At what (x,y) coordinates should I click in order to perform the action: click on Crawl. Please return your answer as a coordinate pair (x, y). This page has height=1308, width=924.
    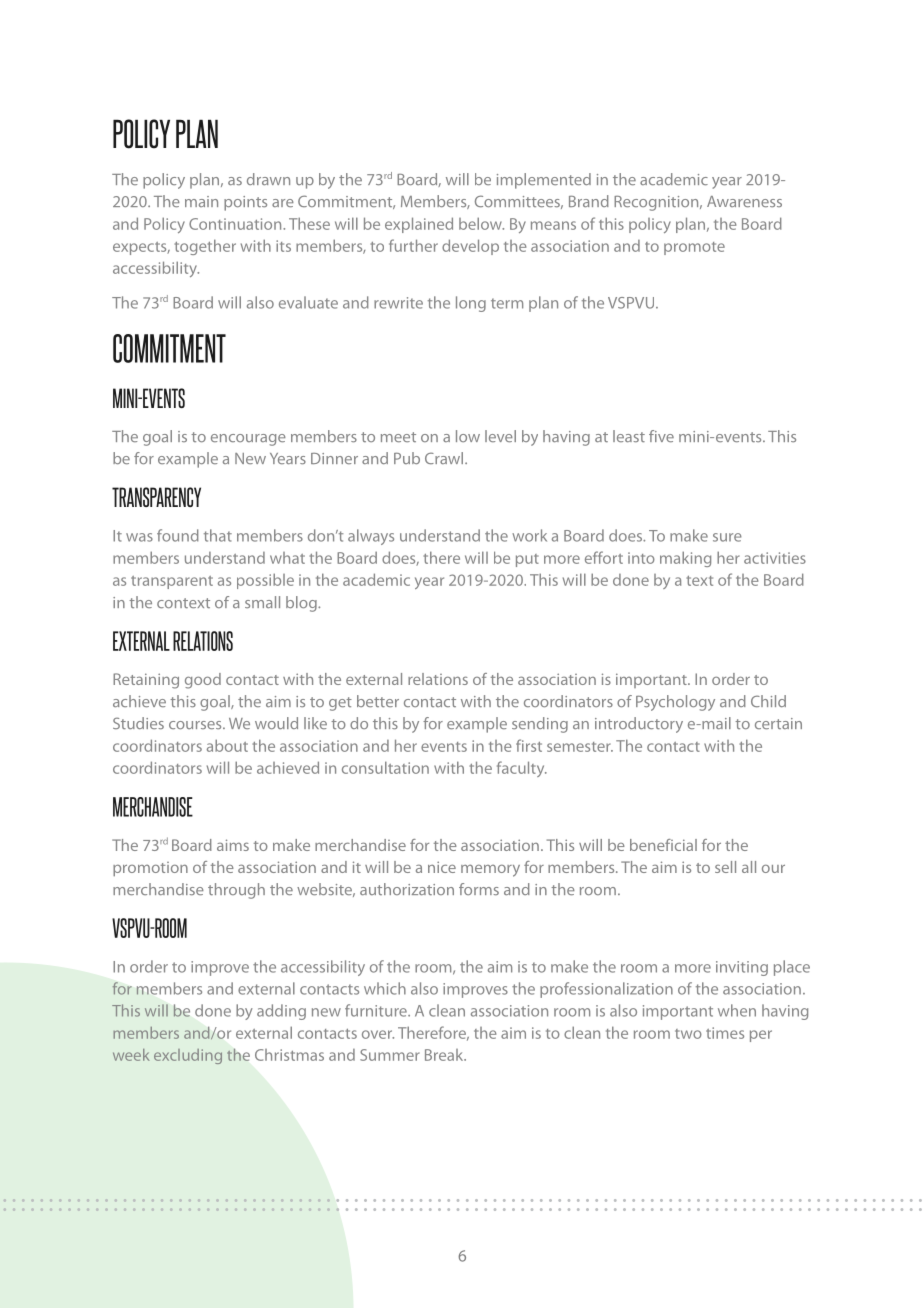
    Looking at the image, I should click on (445, 458).
